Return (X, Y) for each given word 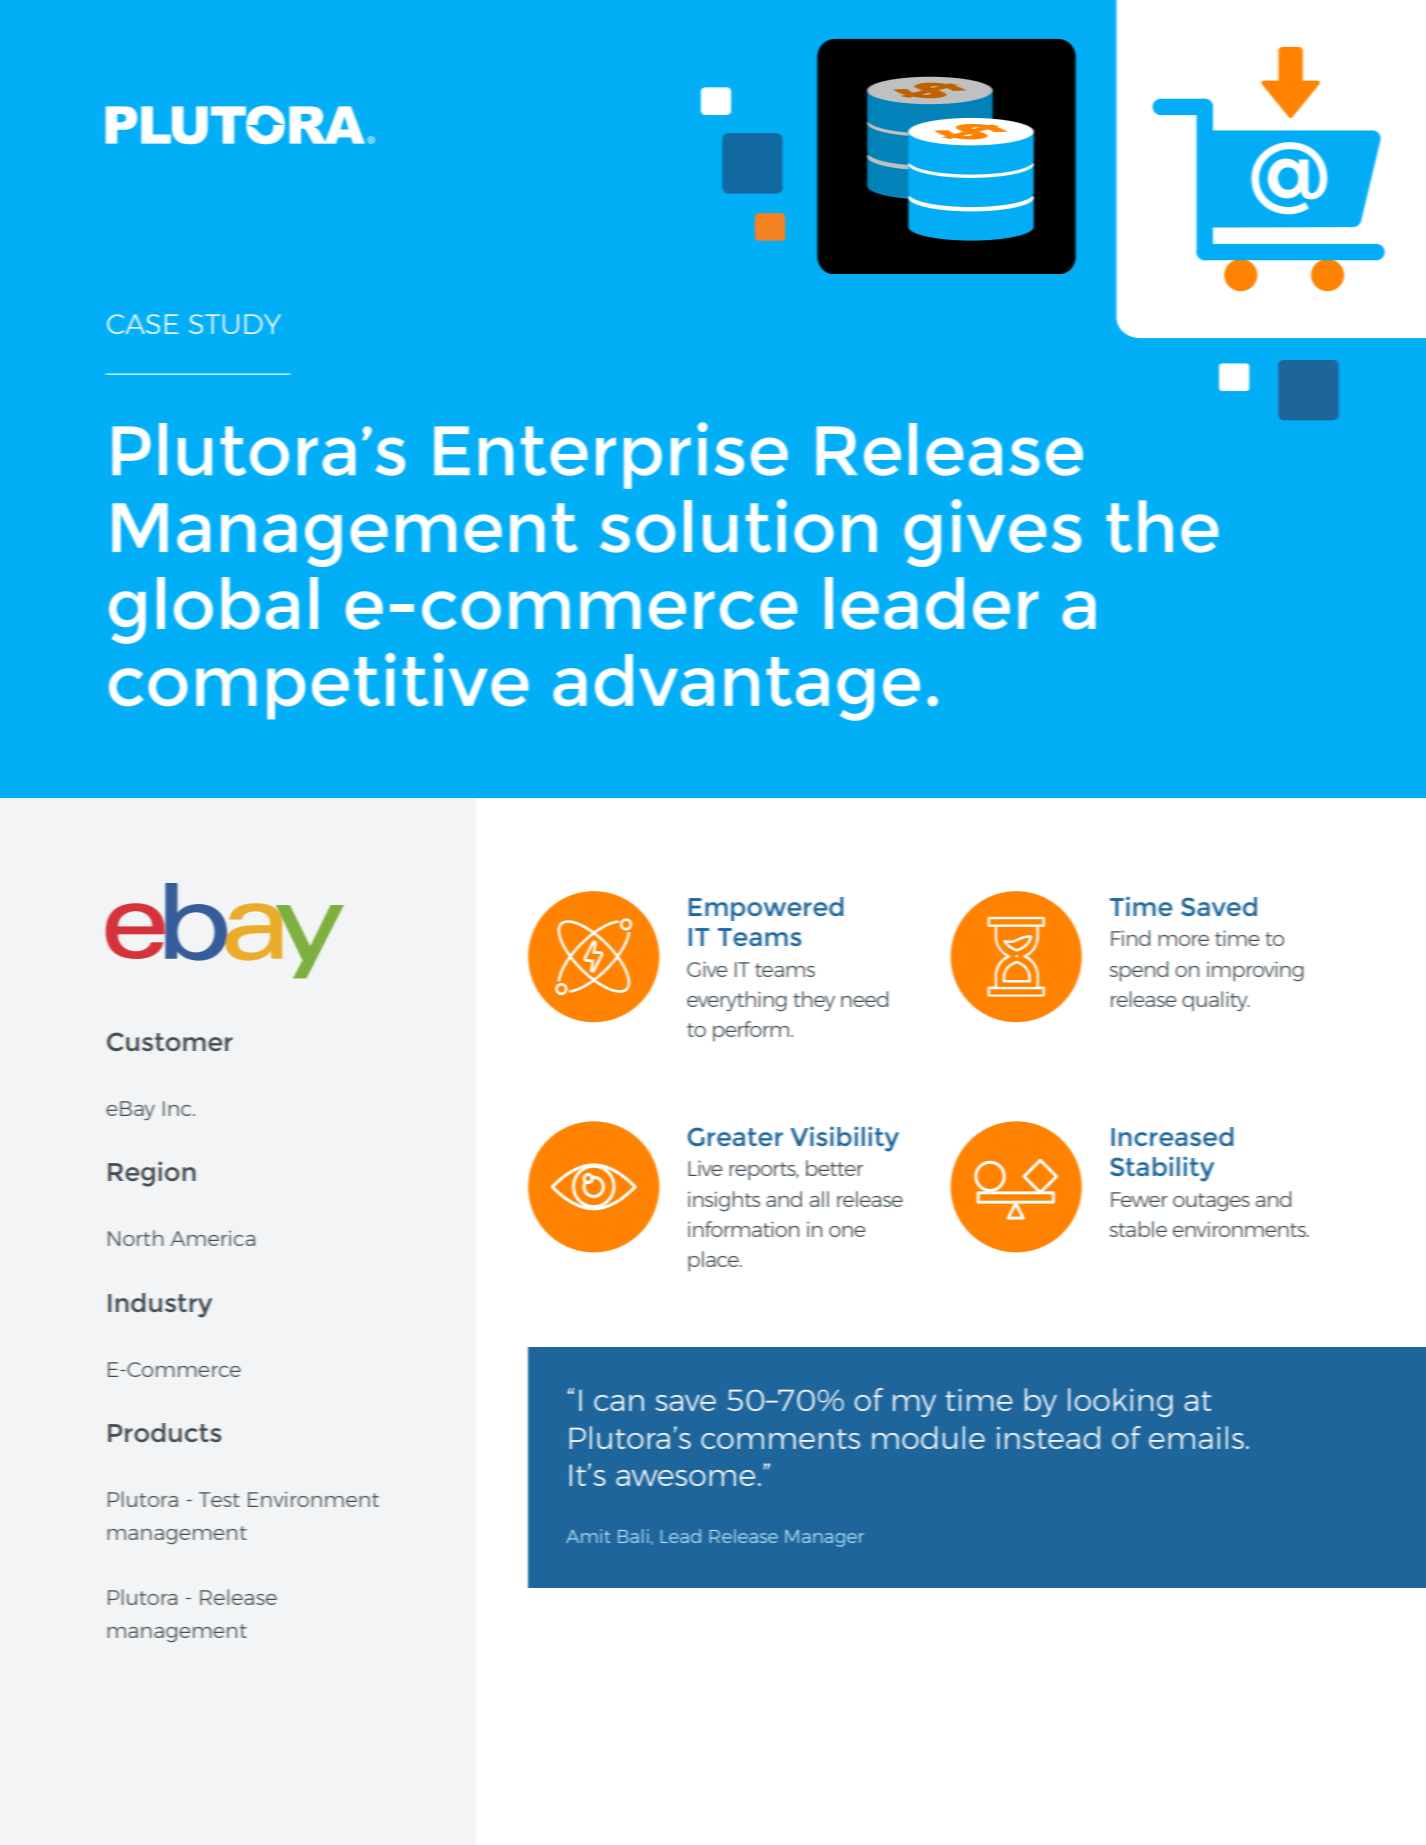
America (212, 1238)
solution (738, 526)
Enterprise (611, 455)
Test (219, 1499)
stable (1138, 1229)
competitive (319, 686)
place (714, 1261)
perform (752, 1031)
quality (1215, 1001)
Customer (170, 1041)
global (213, 610)
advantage (736, 687)
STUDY (235, 324)
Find (1130, 938)
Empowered (766, 909)
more (1183, 940)
